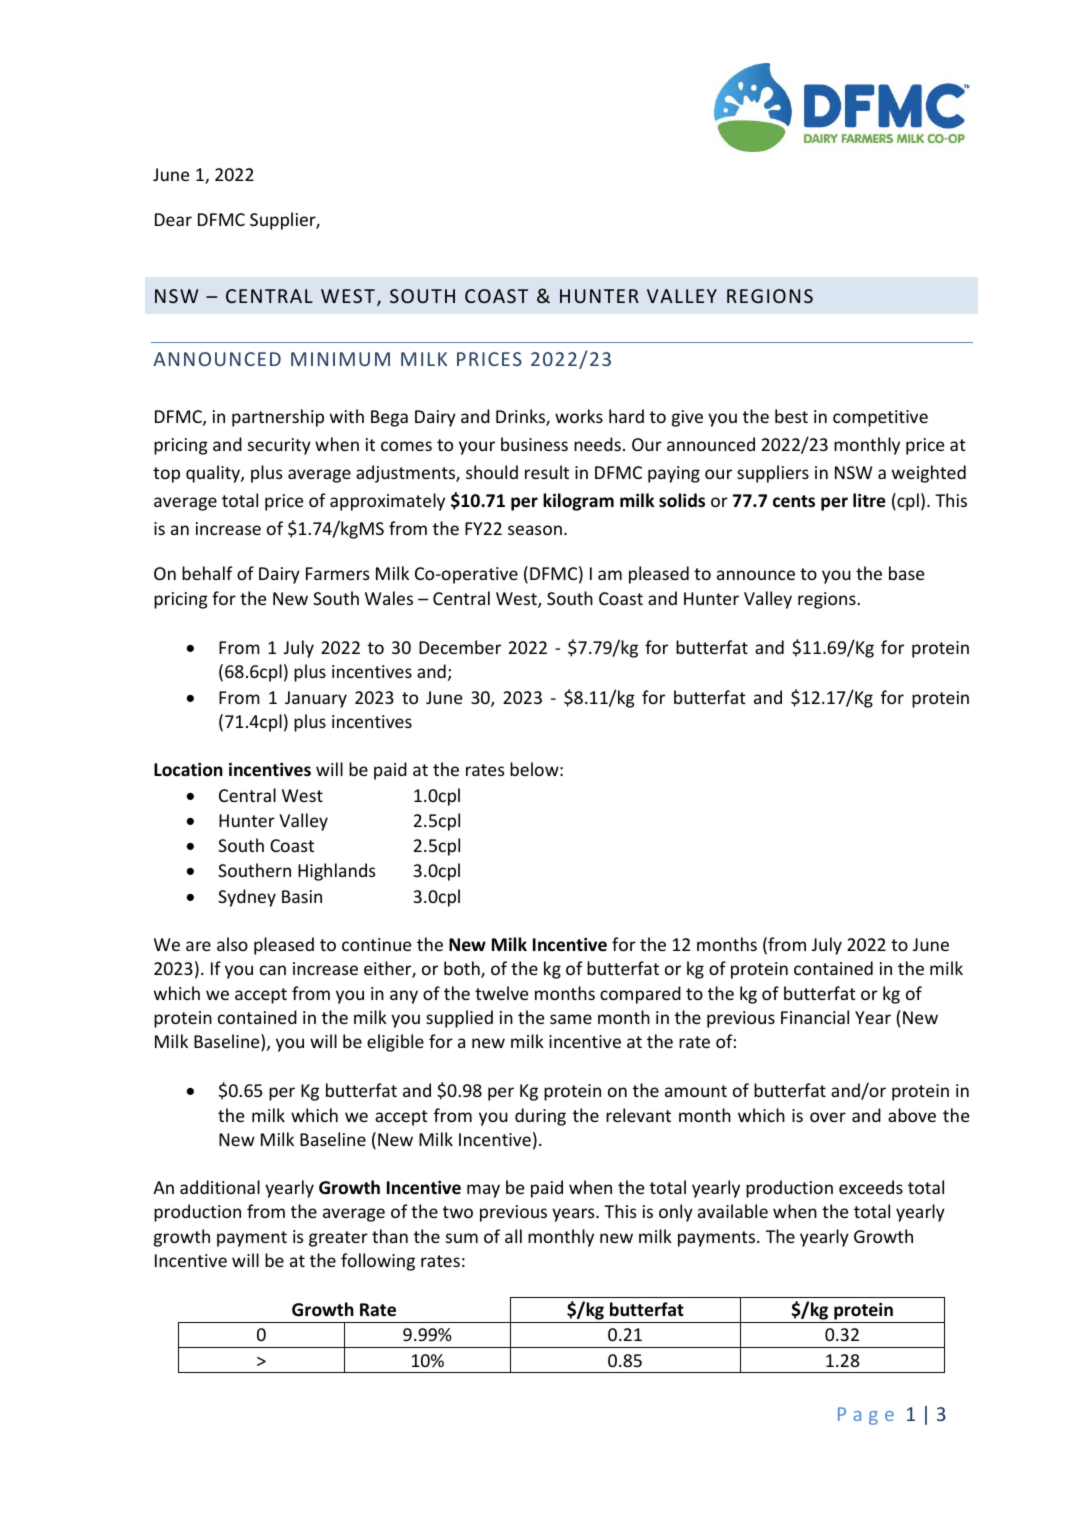 This image has width=1072, height=1518. I want to click on Financial, so click(815, 1017).
